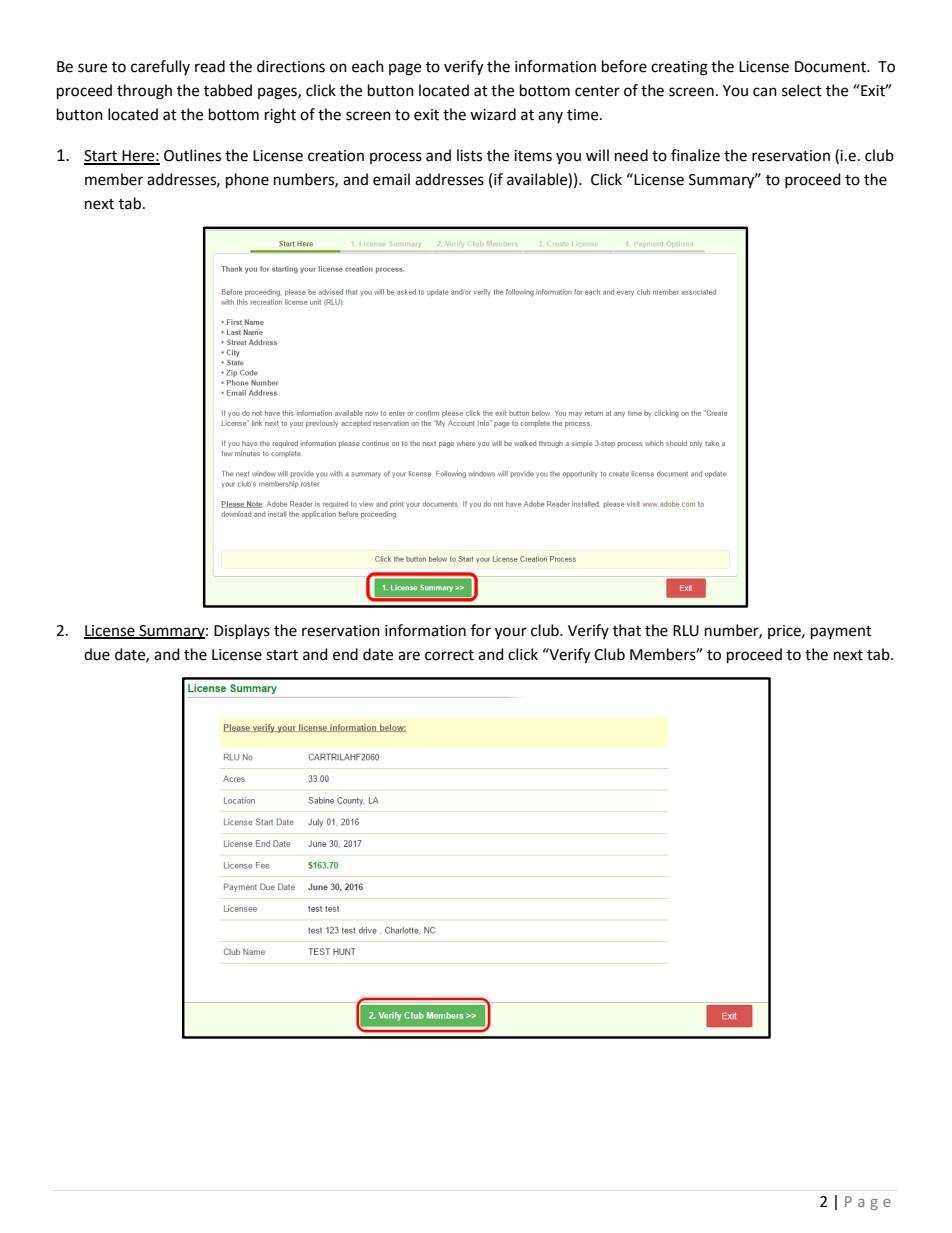 The image size is (952, 1233). What do you see at coordinates (391, 179) in the screenshot?
I see `email` at bounding box center [391, 179].
